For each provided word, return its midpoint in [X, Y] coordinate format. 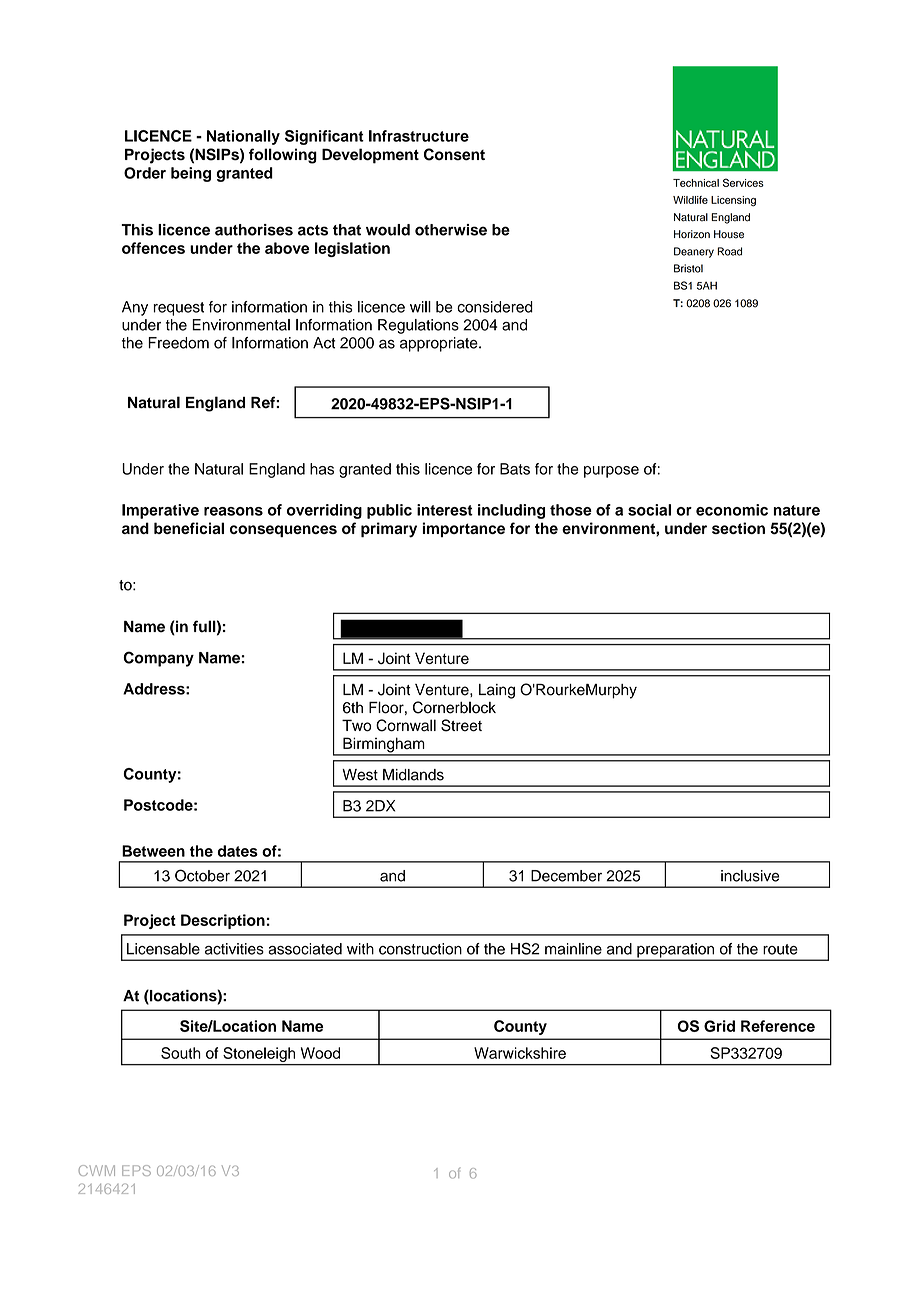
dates [238, 851]
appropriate [440, 344]
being [191, 174]
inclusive [750, 876]
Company [158, 659]
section [738, 528]
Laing [497, 691]
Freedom [178, 343]
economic [732, 510]
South [181, 1053]
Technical [696, 183]
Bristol [688, 268]
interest [445, 510]
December [566, 876]
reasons [233, 511]
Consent [454, 154]
